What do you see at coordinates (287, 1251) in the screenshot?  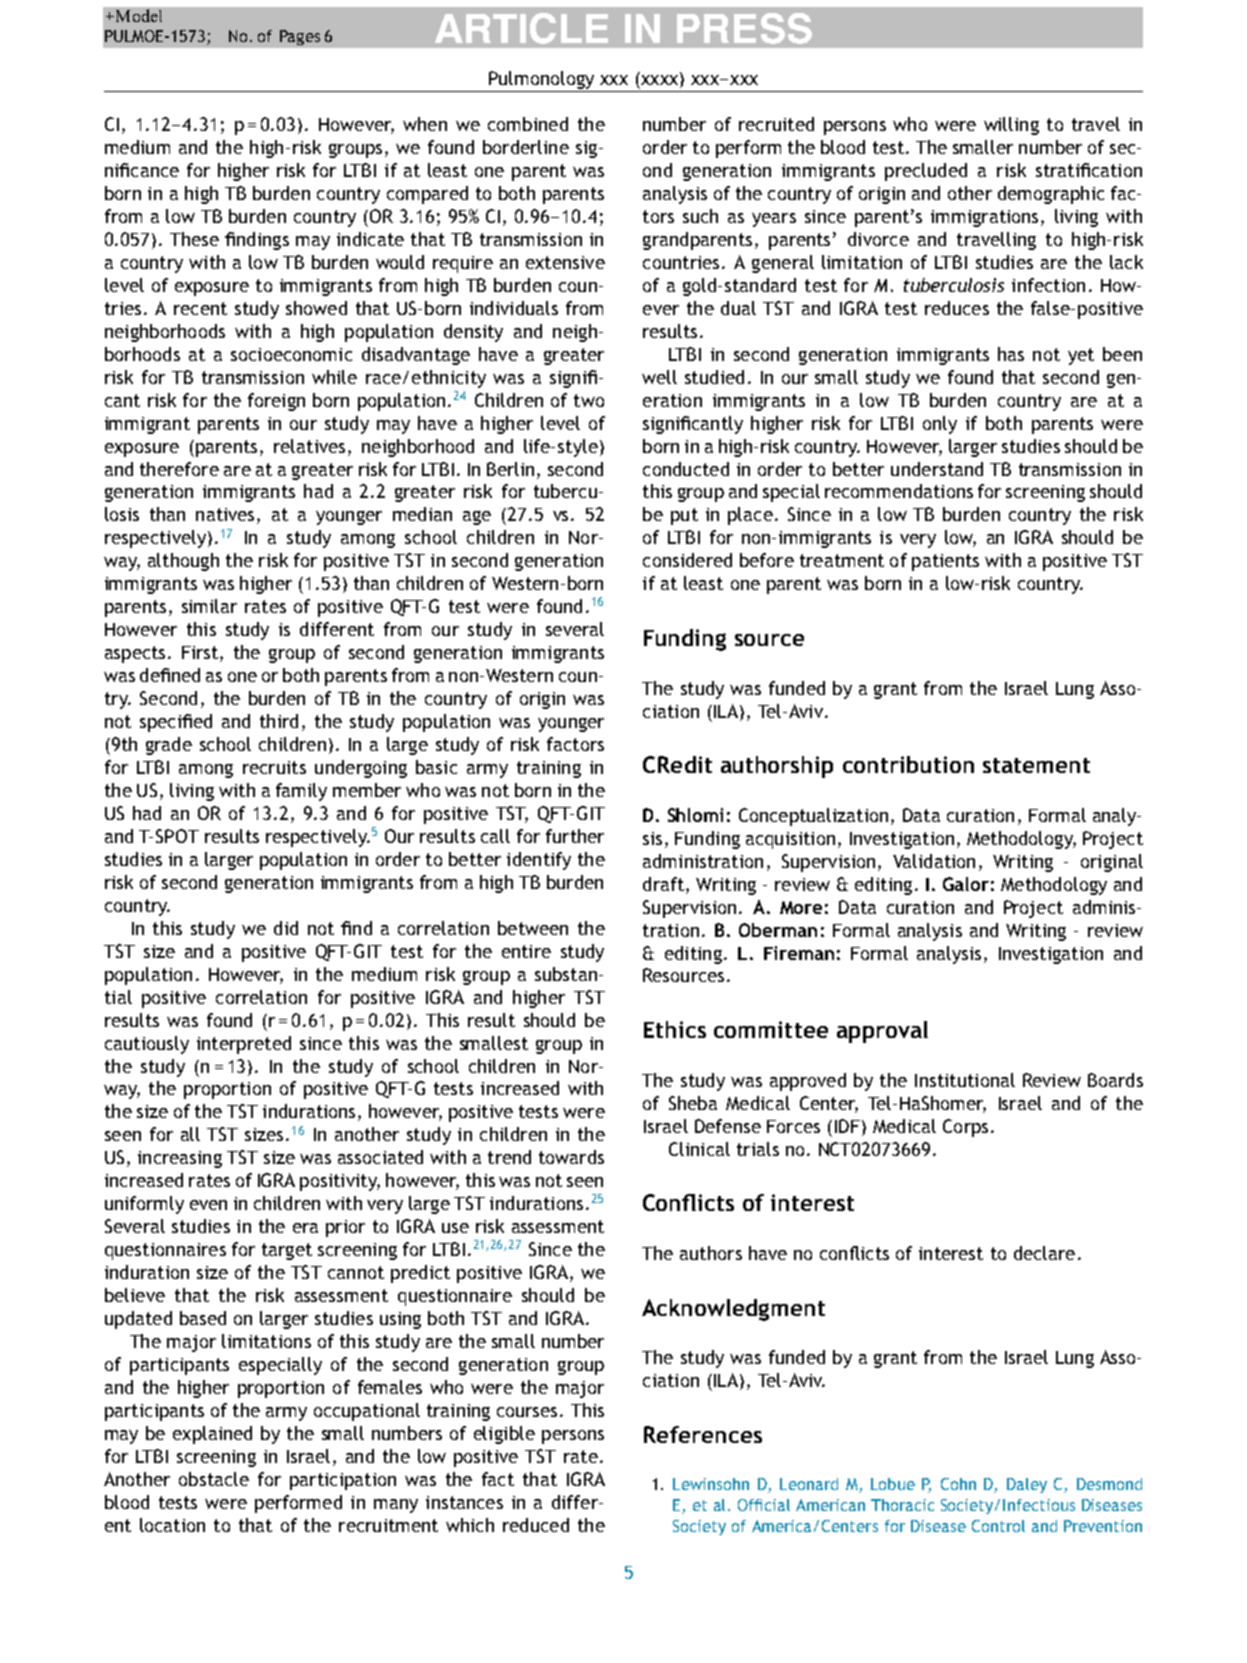 I see `target` at bounding box center [287, 1251].
